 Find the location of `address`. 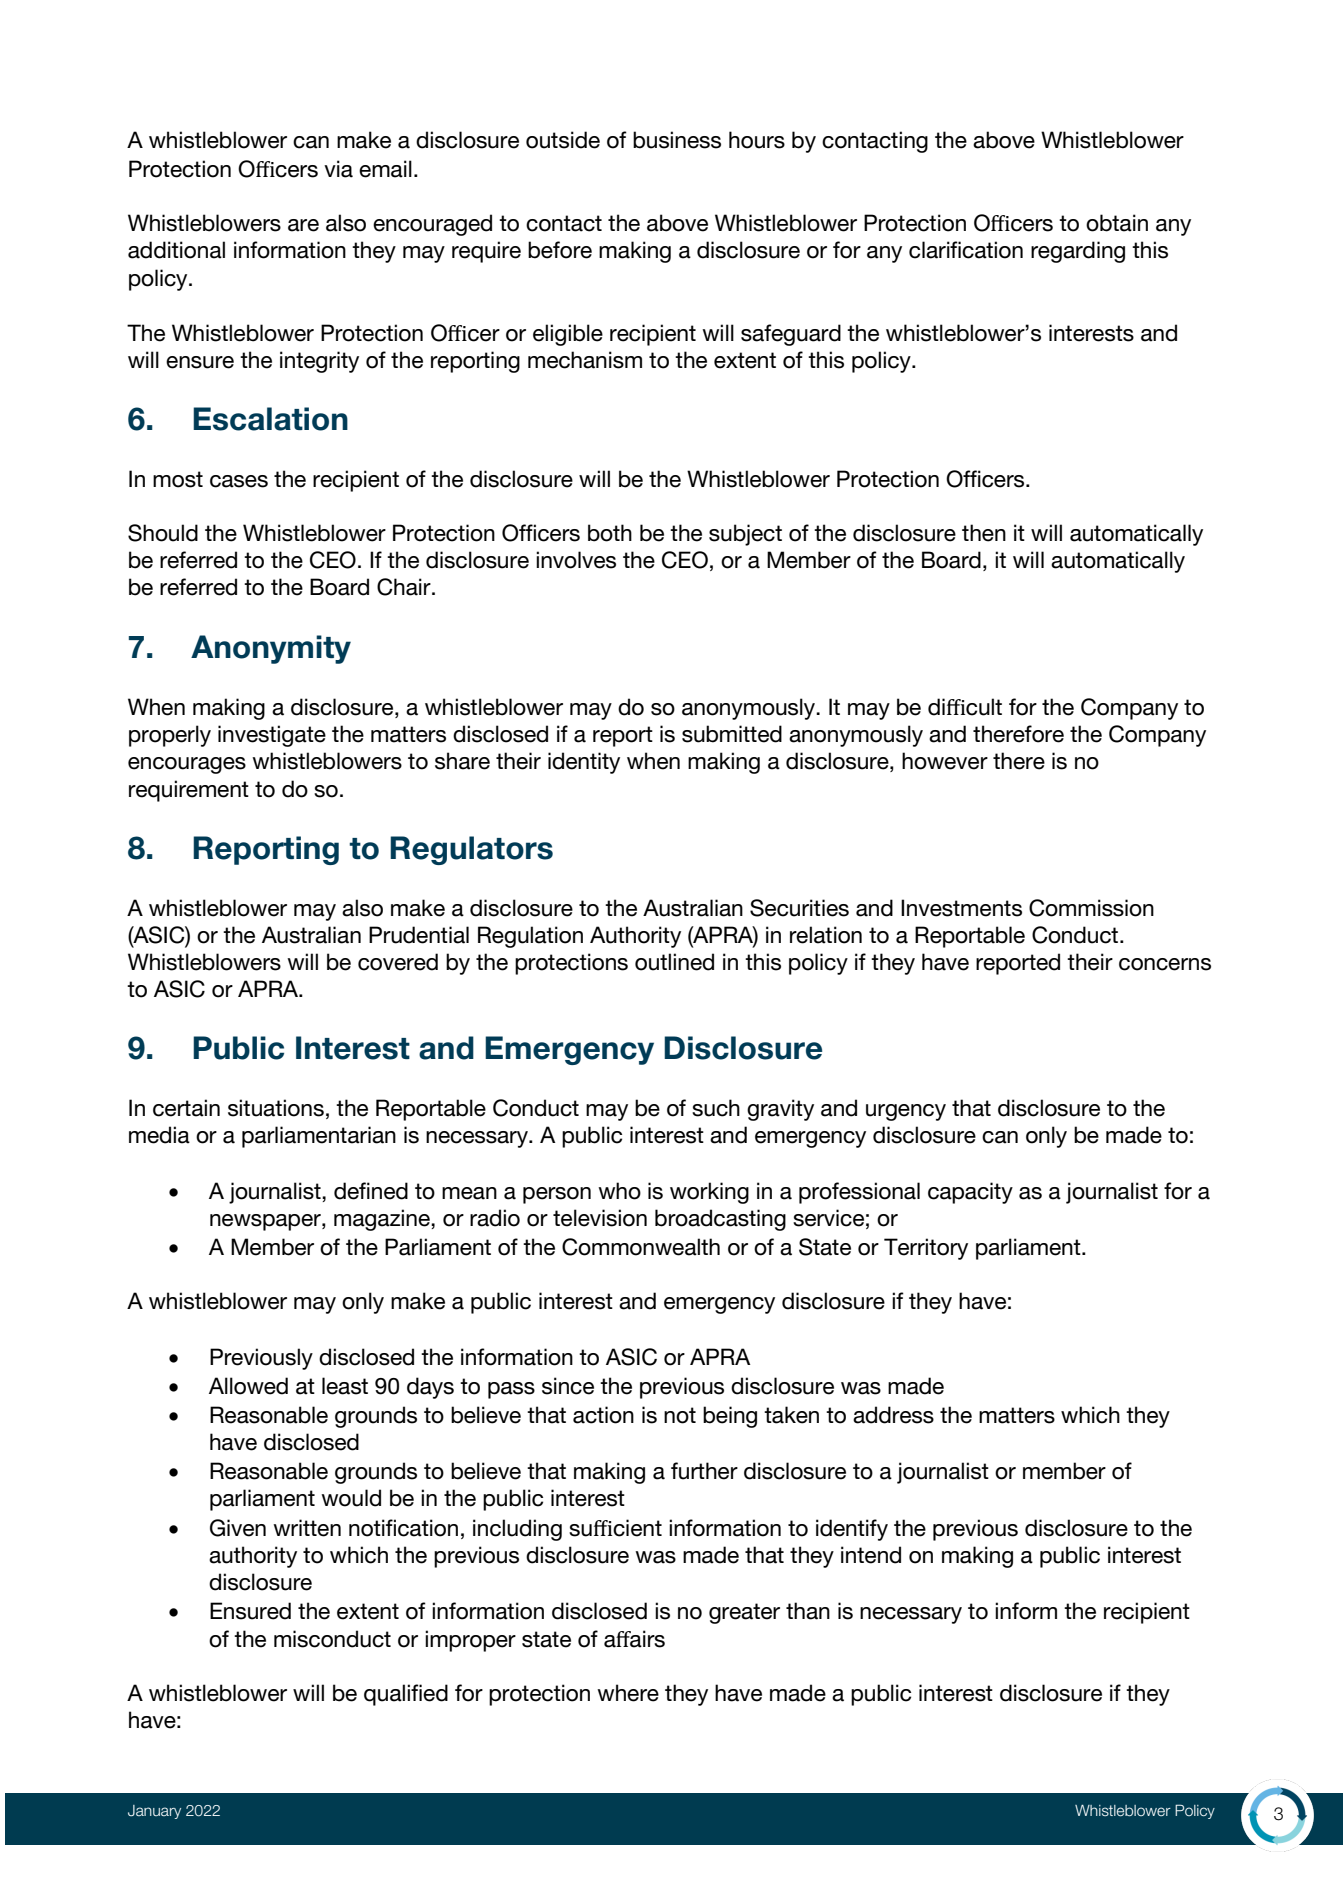

address is located at coordinates (893, 1415).
